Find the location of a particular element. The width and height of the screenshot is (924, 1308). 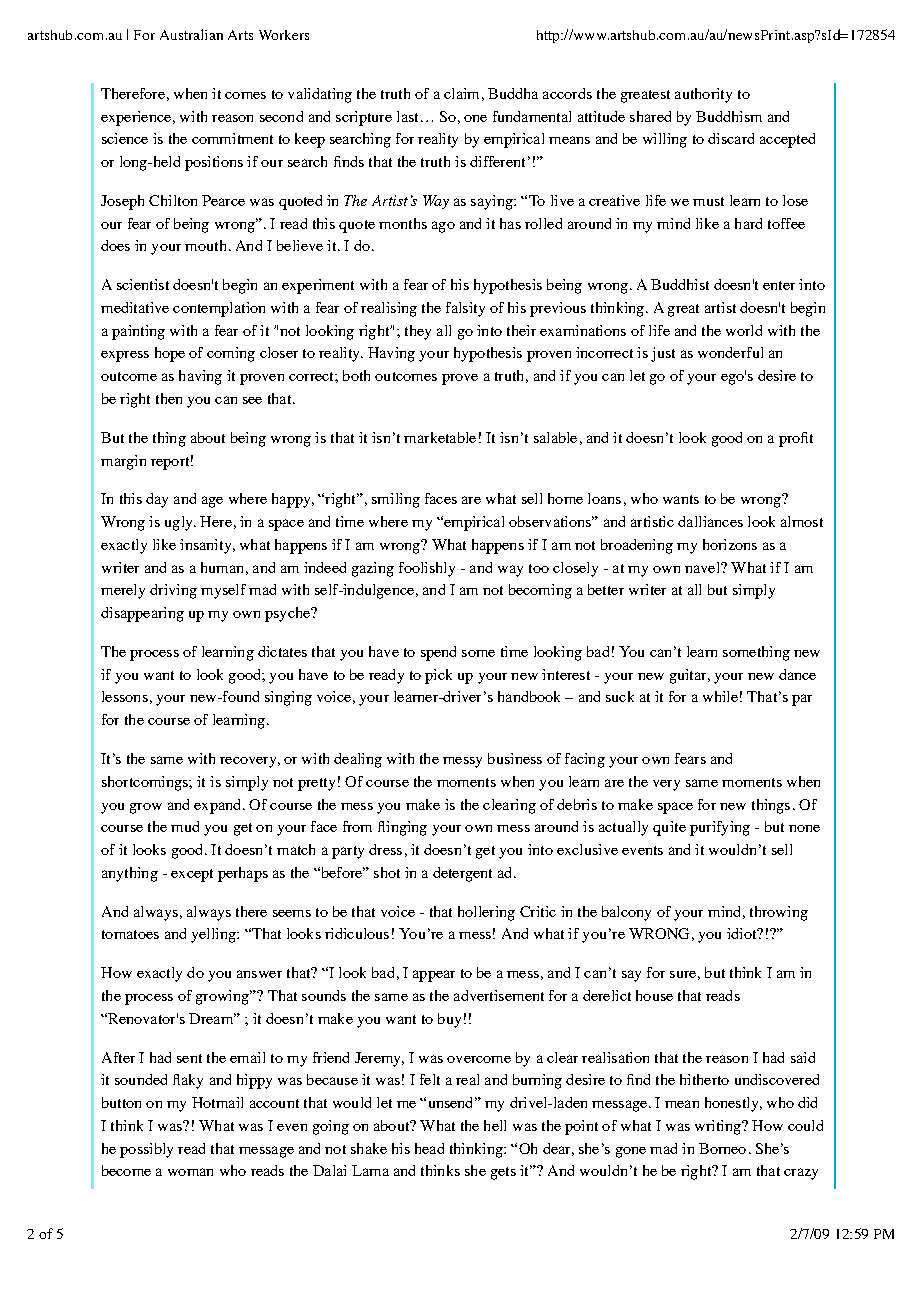

woman is located at coordinates (190, 1172).
